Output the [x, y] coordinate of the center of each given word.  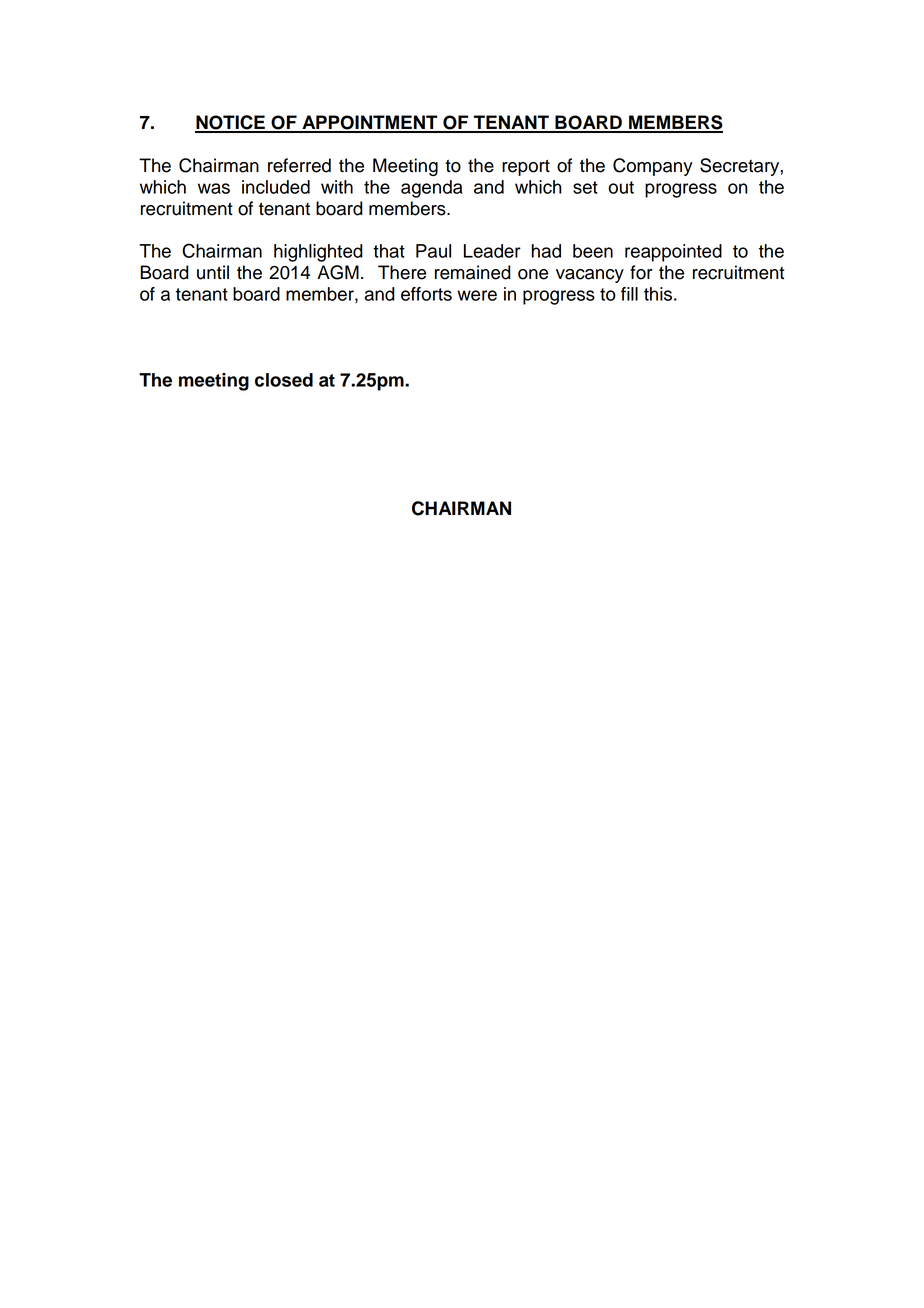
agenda [432, 189]
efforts [426, 294]
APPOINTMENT [370, 123]
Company [653, 167]
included [276, 187]
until [213, 272]
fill [629, 294]
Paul [433, 251]
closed [284, 380]
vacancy [590, 276]
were [477, 295]
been [593, 251]
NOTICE [231, 123]
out [621, 187]
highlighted [318, 253]
